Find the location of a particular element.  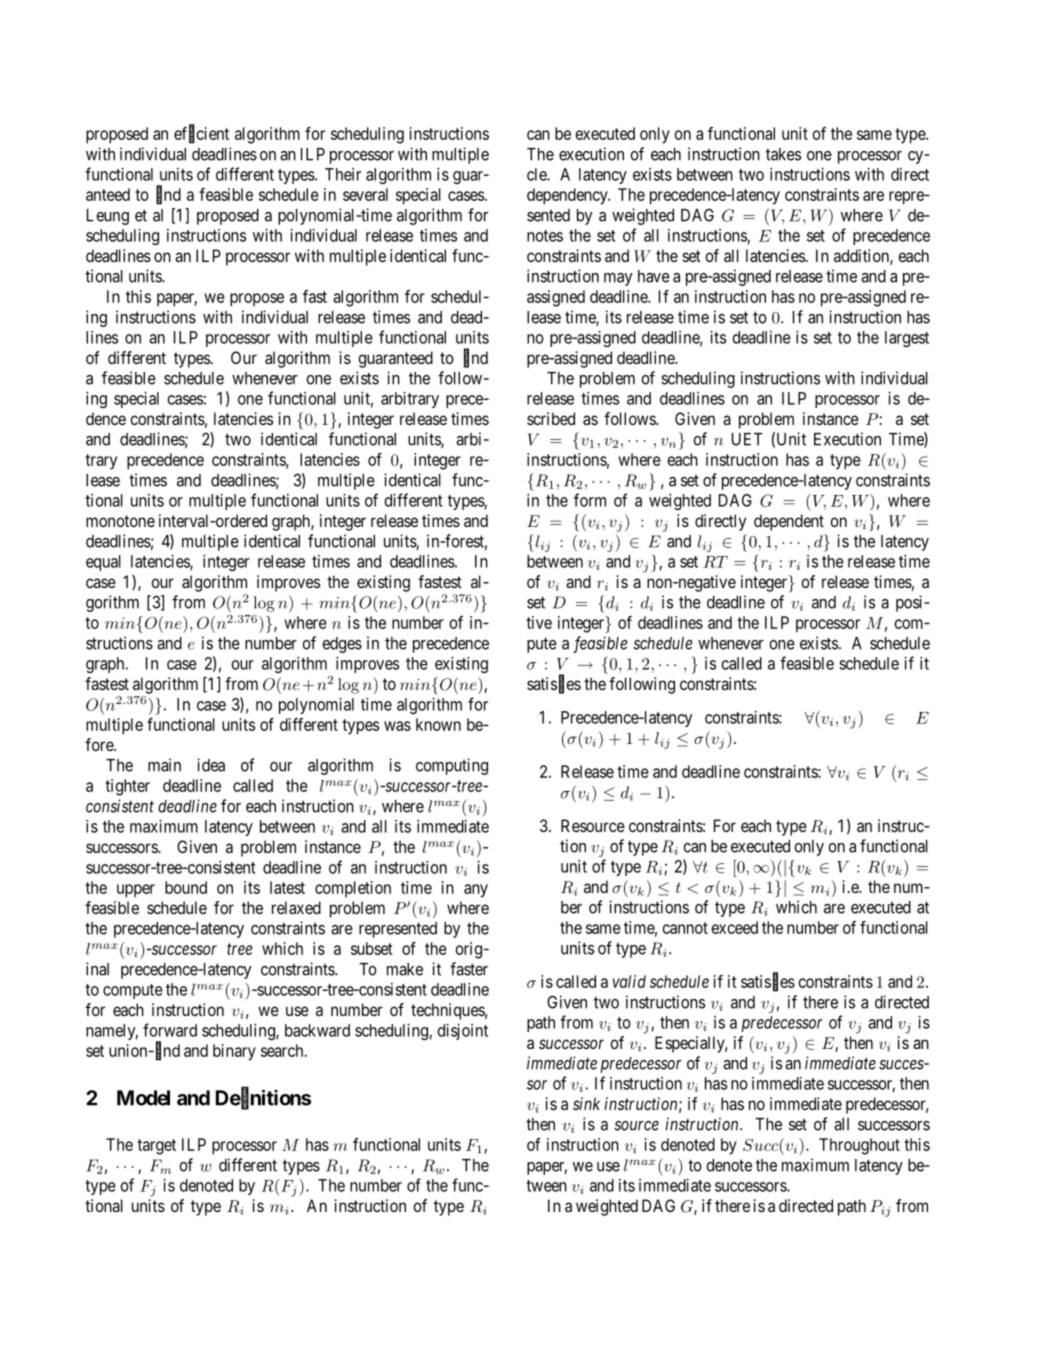

Model is located at coordinates (143, 1098).
